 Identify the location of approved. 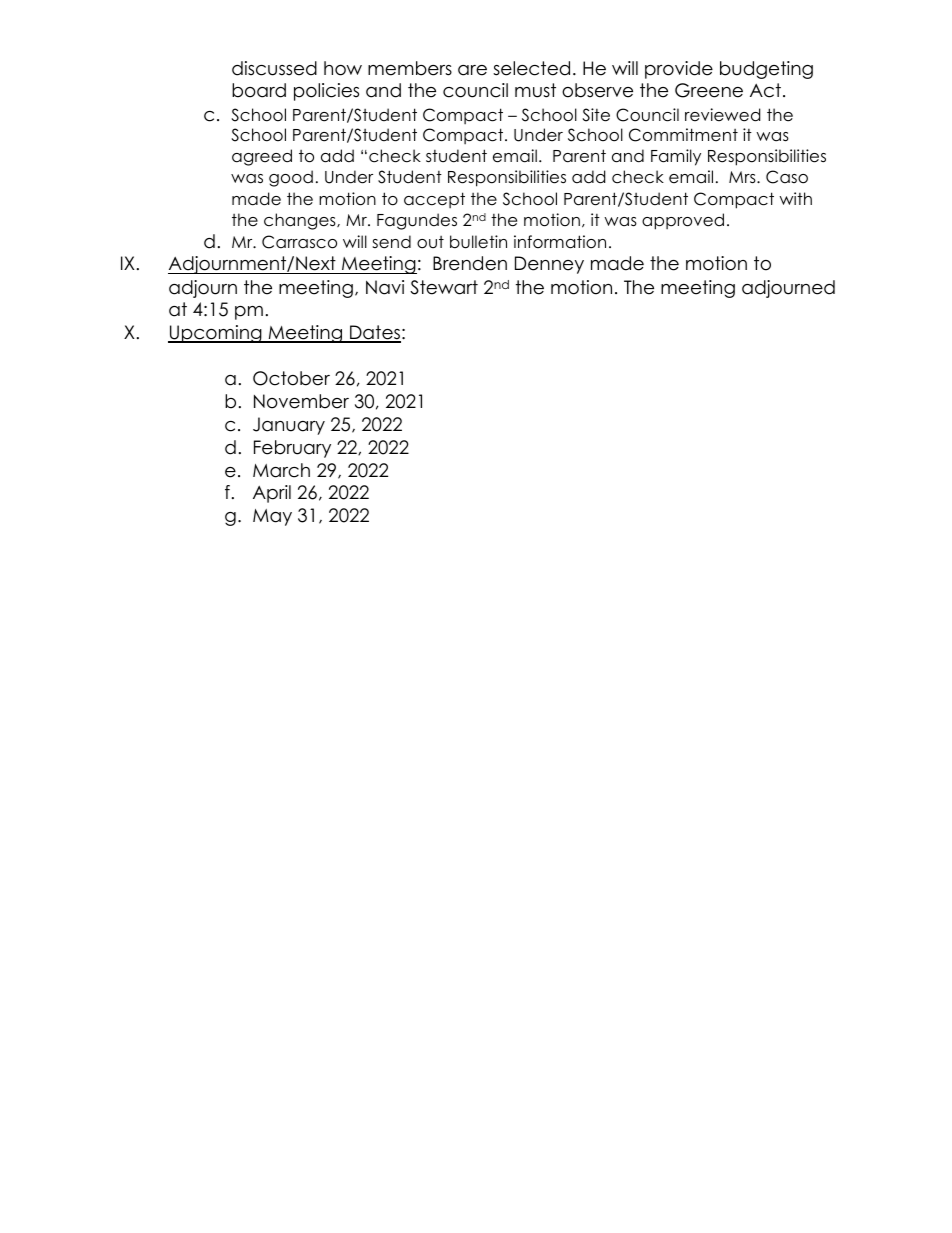
(683, 221).
